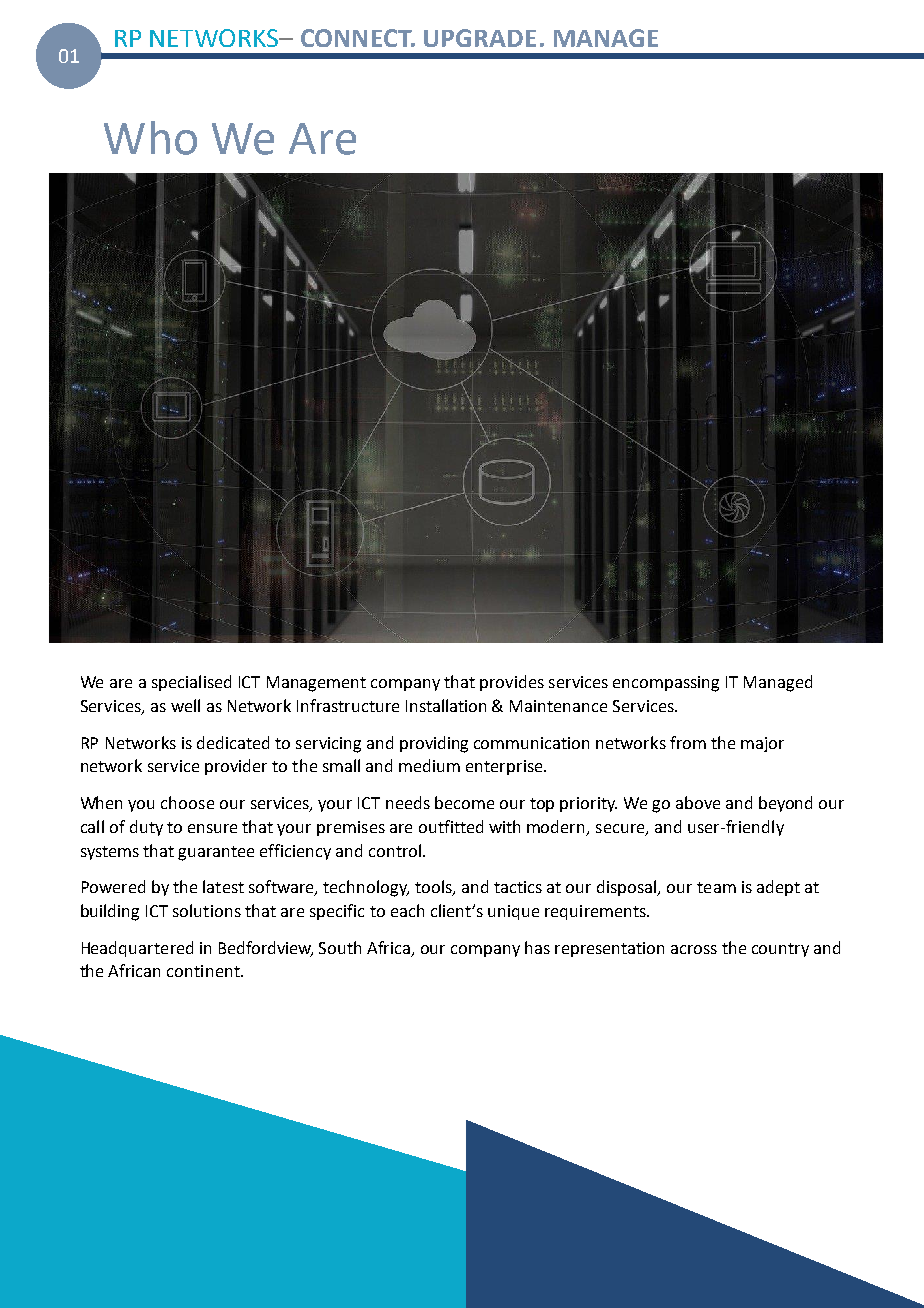 The image size is (924, 1308). What do you see at coordinates (137, 949) in the screenshot?
I see `Headquartered` at bounding box center [137, 949].
